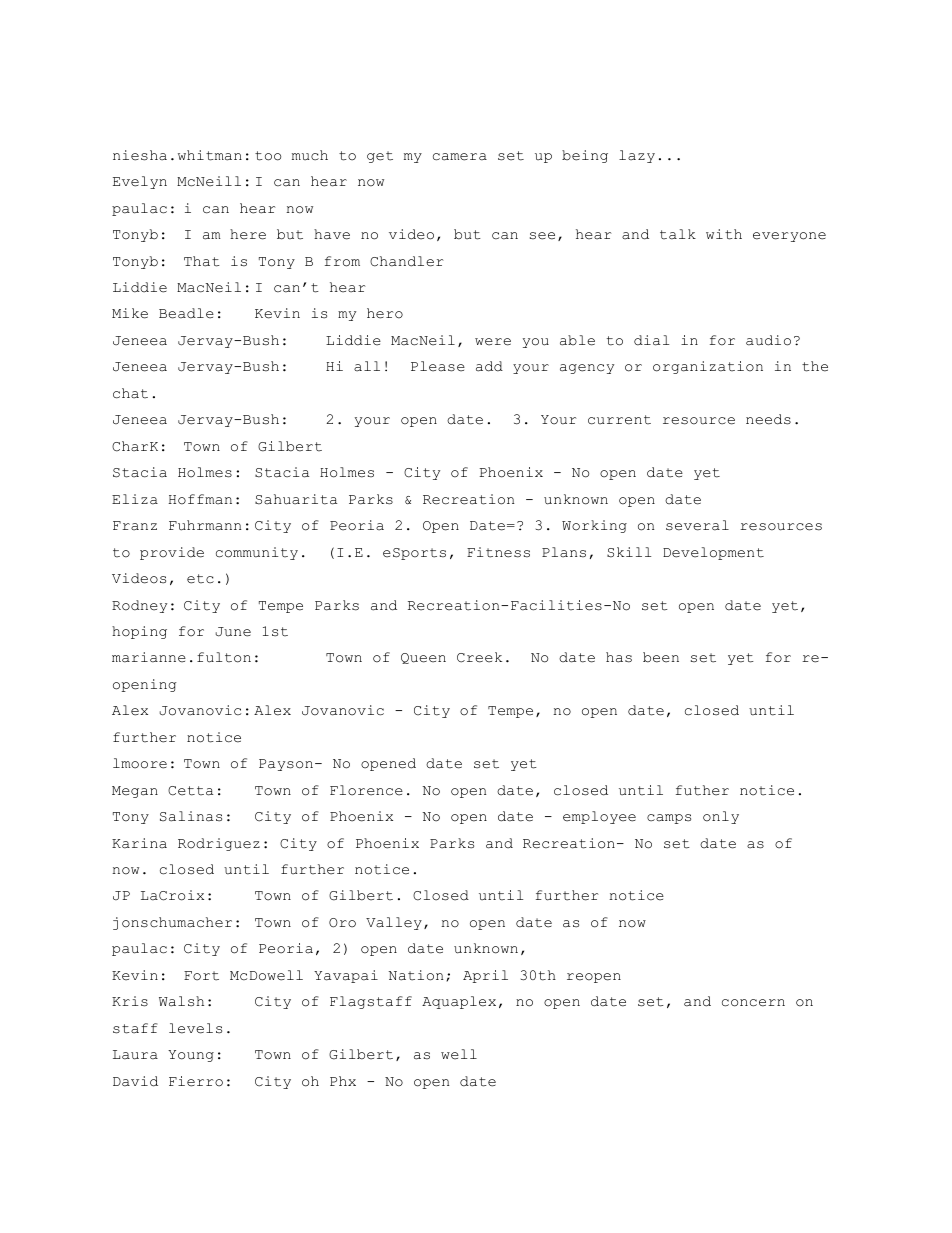 The width and height of the page is (952, 1233). What do you see at coordinates (724, 234) in the page?
I see `with` at bounding box center [724, 234].
